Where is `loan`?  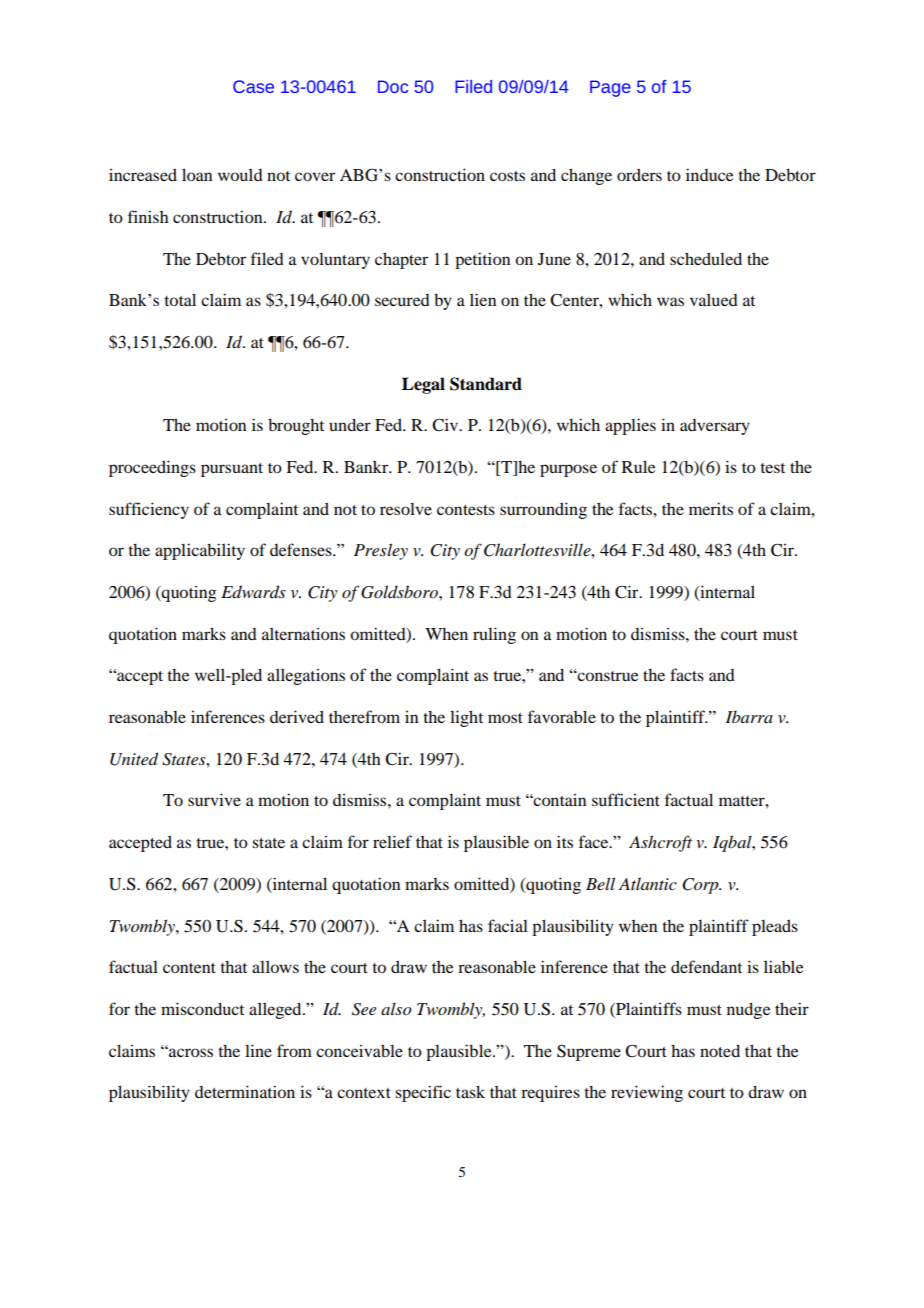
loan is located at coordinates (197, 174).
